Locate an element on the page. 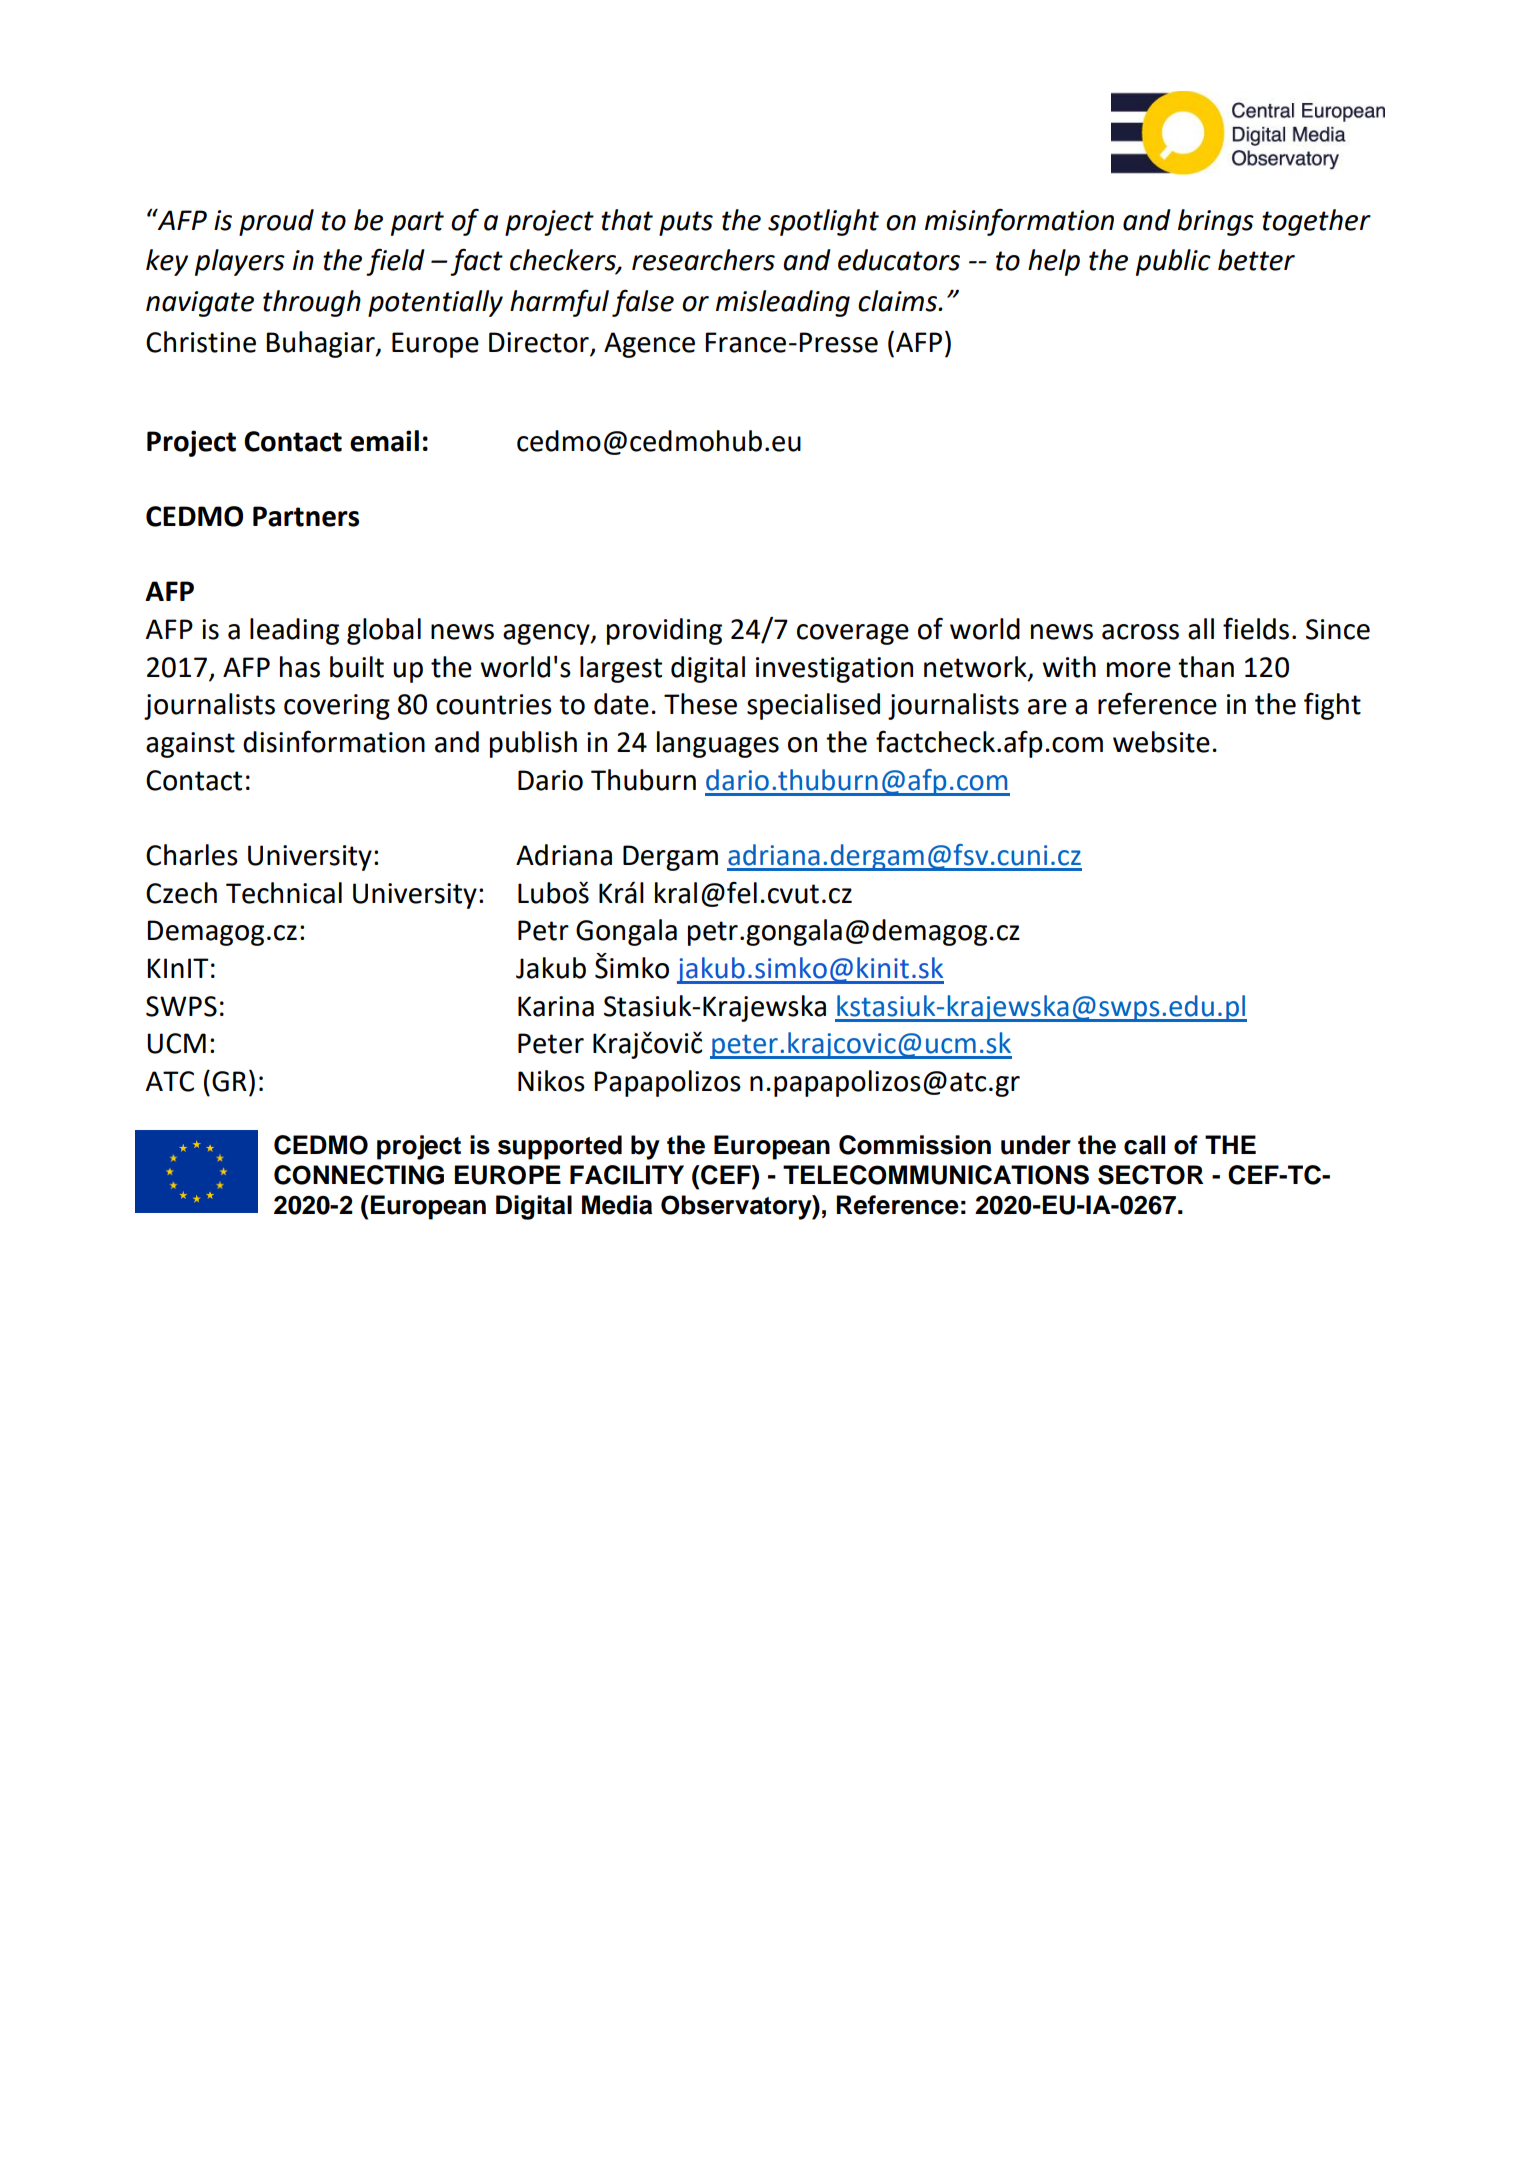 The width and height of the page is (1531, 2165). researchers is located at coordinates (703, 260).
